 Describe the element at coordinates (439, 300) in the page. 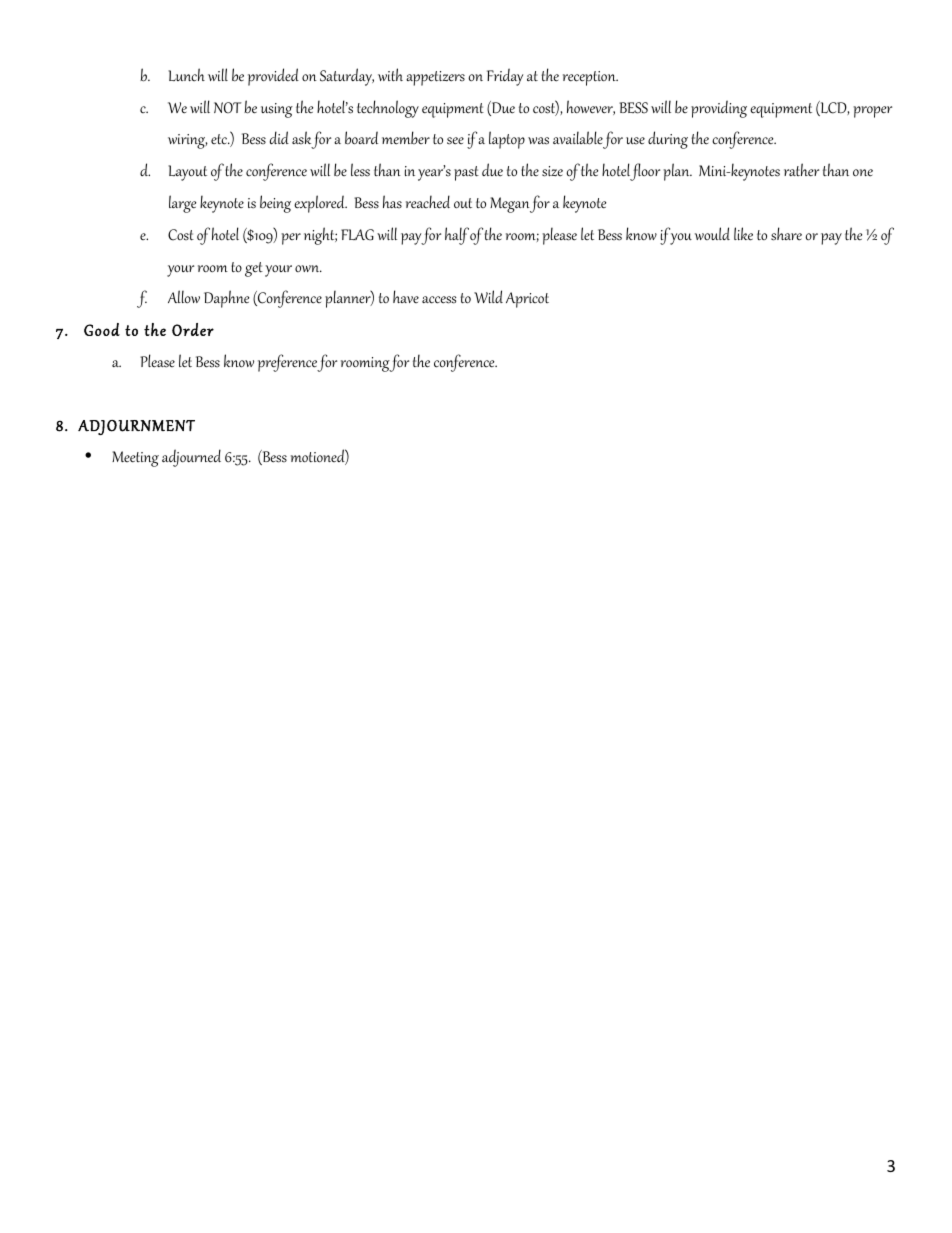

I see `access` at that location.
